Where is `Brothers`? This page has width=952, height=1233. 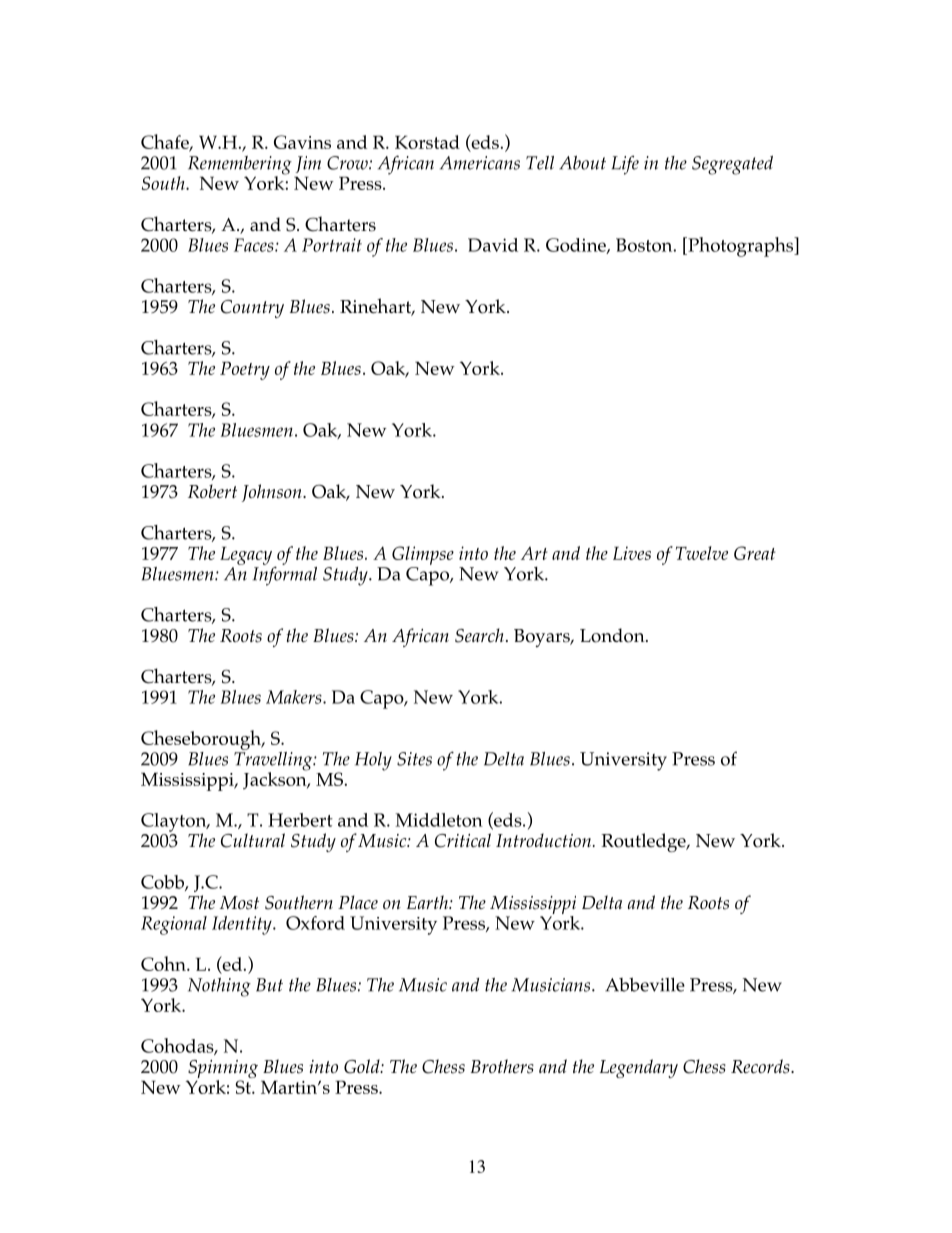
Brothers is located at coordinates (502, 1066).
